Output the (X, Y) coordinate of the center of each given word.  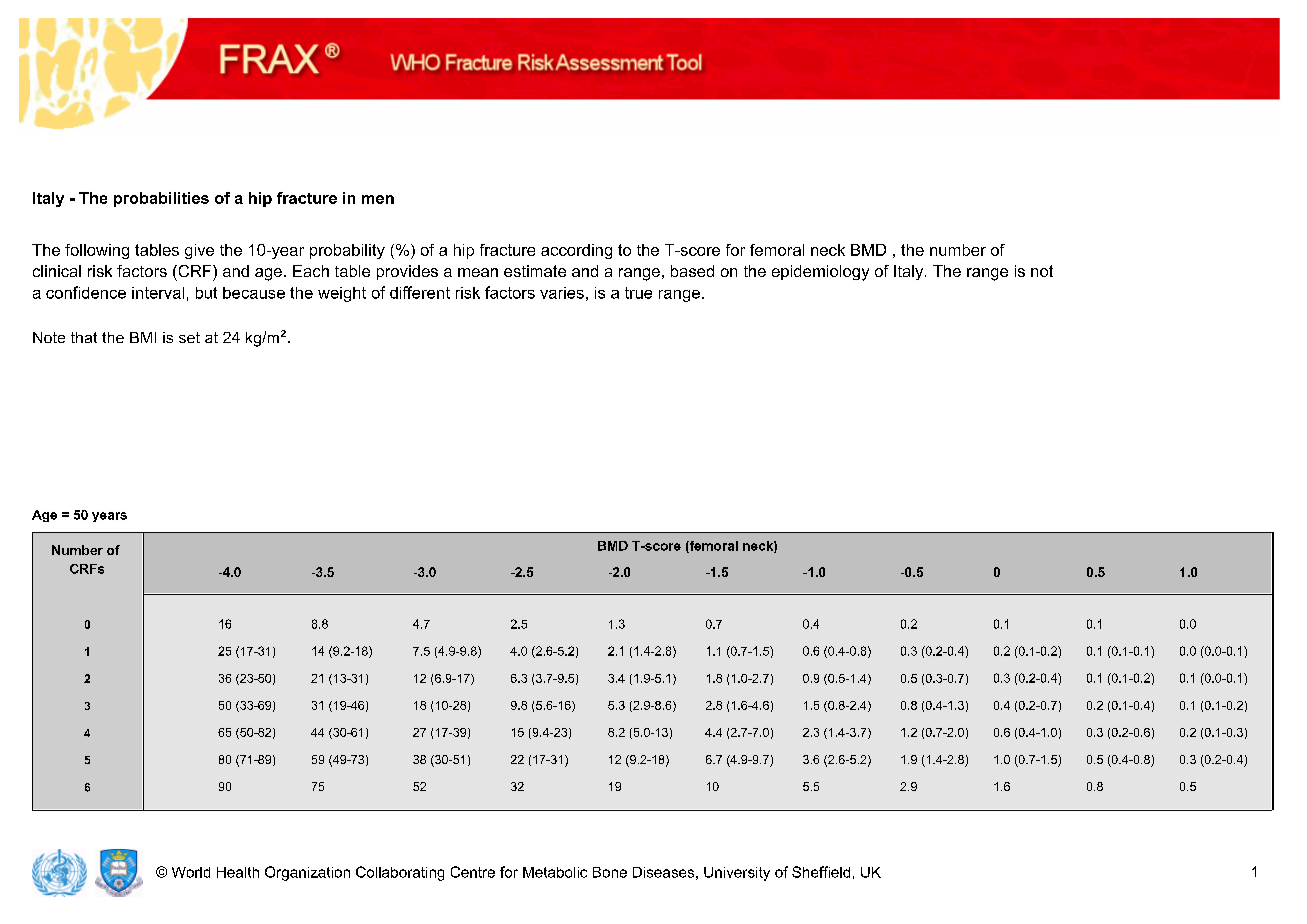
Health (238, 872)
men (378, 199)
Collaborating (400, 873)
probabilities (161, 199)
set (189, 337)
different (420, 292)
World (191, 872)
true (638, 293)
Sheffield (821, 872)
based (692, 271)
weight (342, 294)
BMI (143, 337)
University (737, 874)
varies (562, 293)
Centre (473, 872)
